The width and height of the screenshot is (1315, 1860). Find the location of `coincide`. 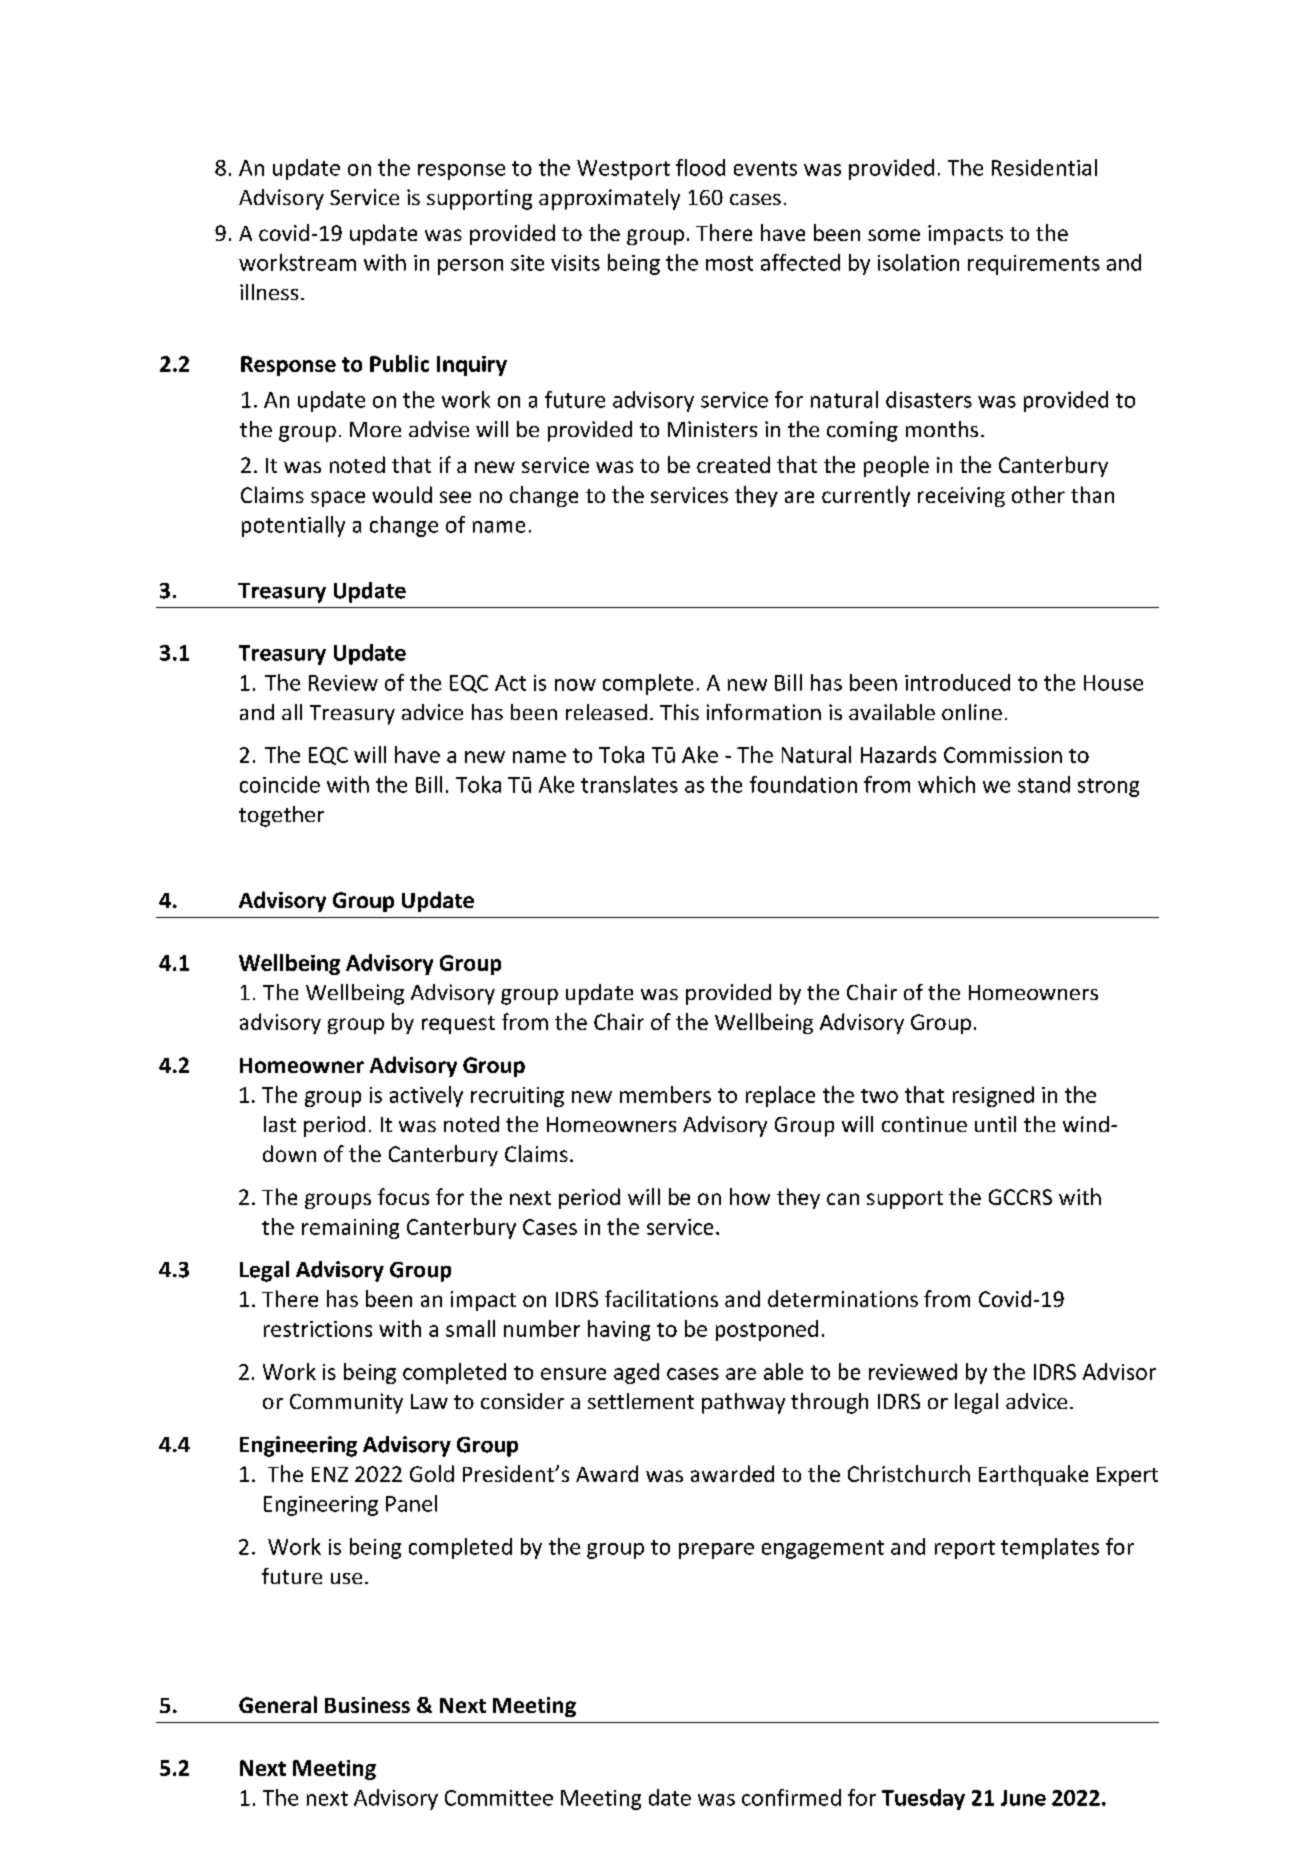

coincide is located at coordinates (280, 784).
